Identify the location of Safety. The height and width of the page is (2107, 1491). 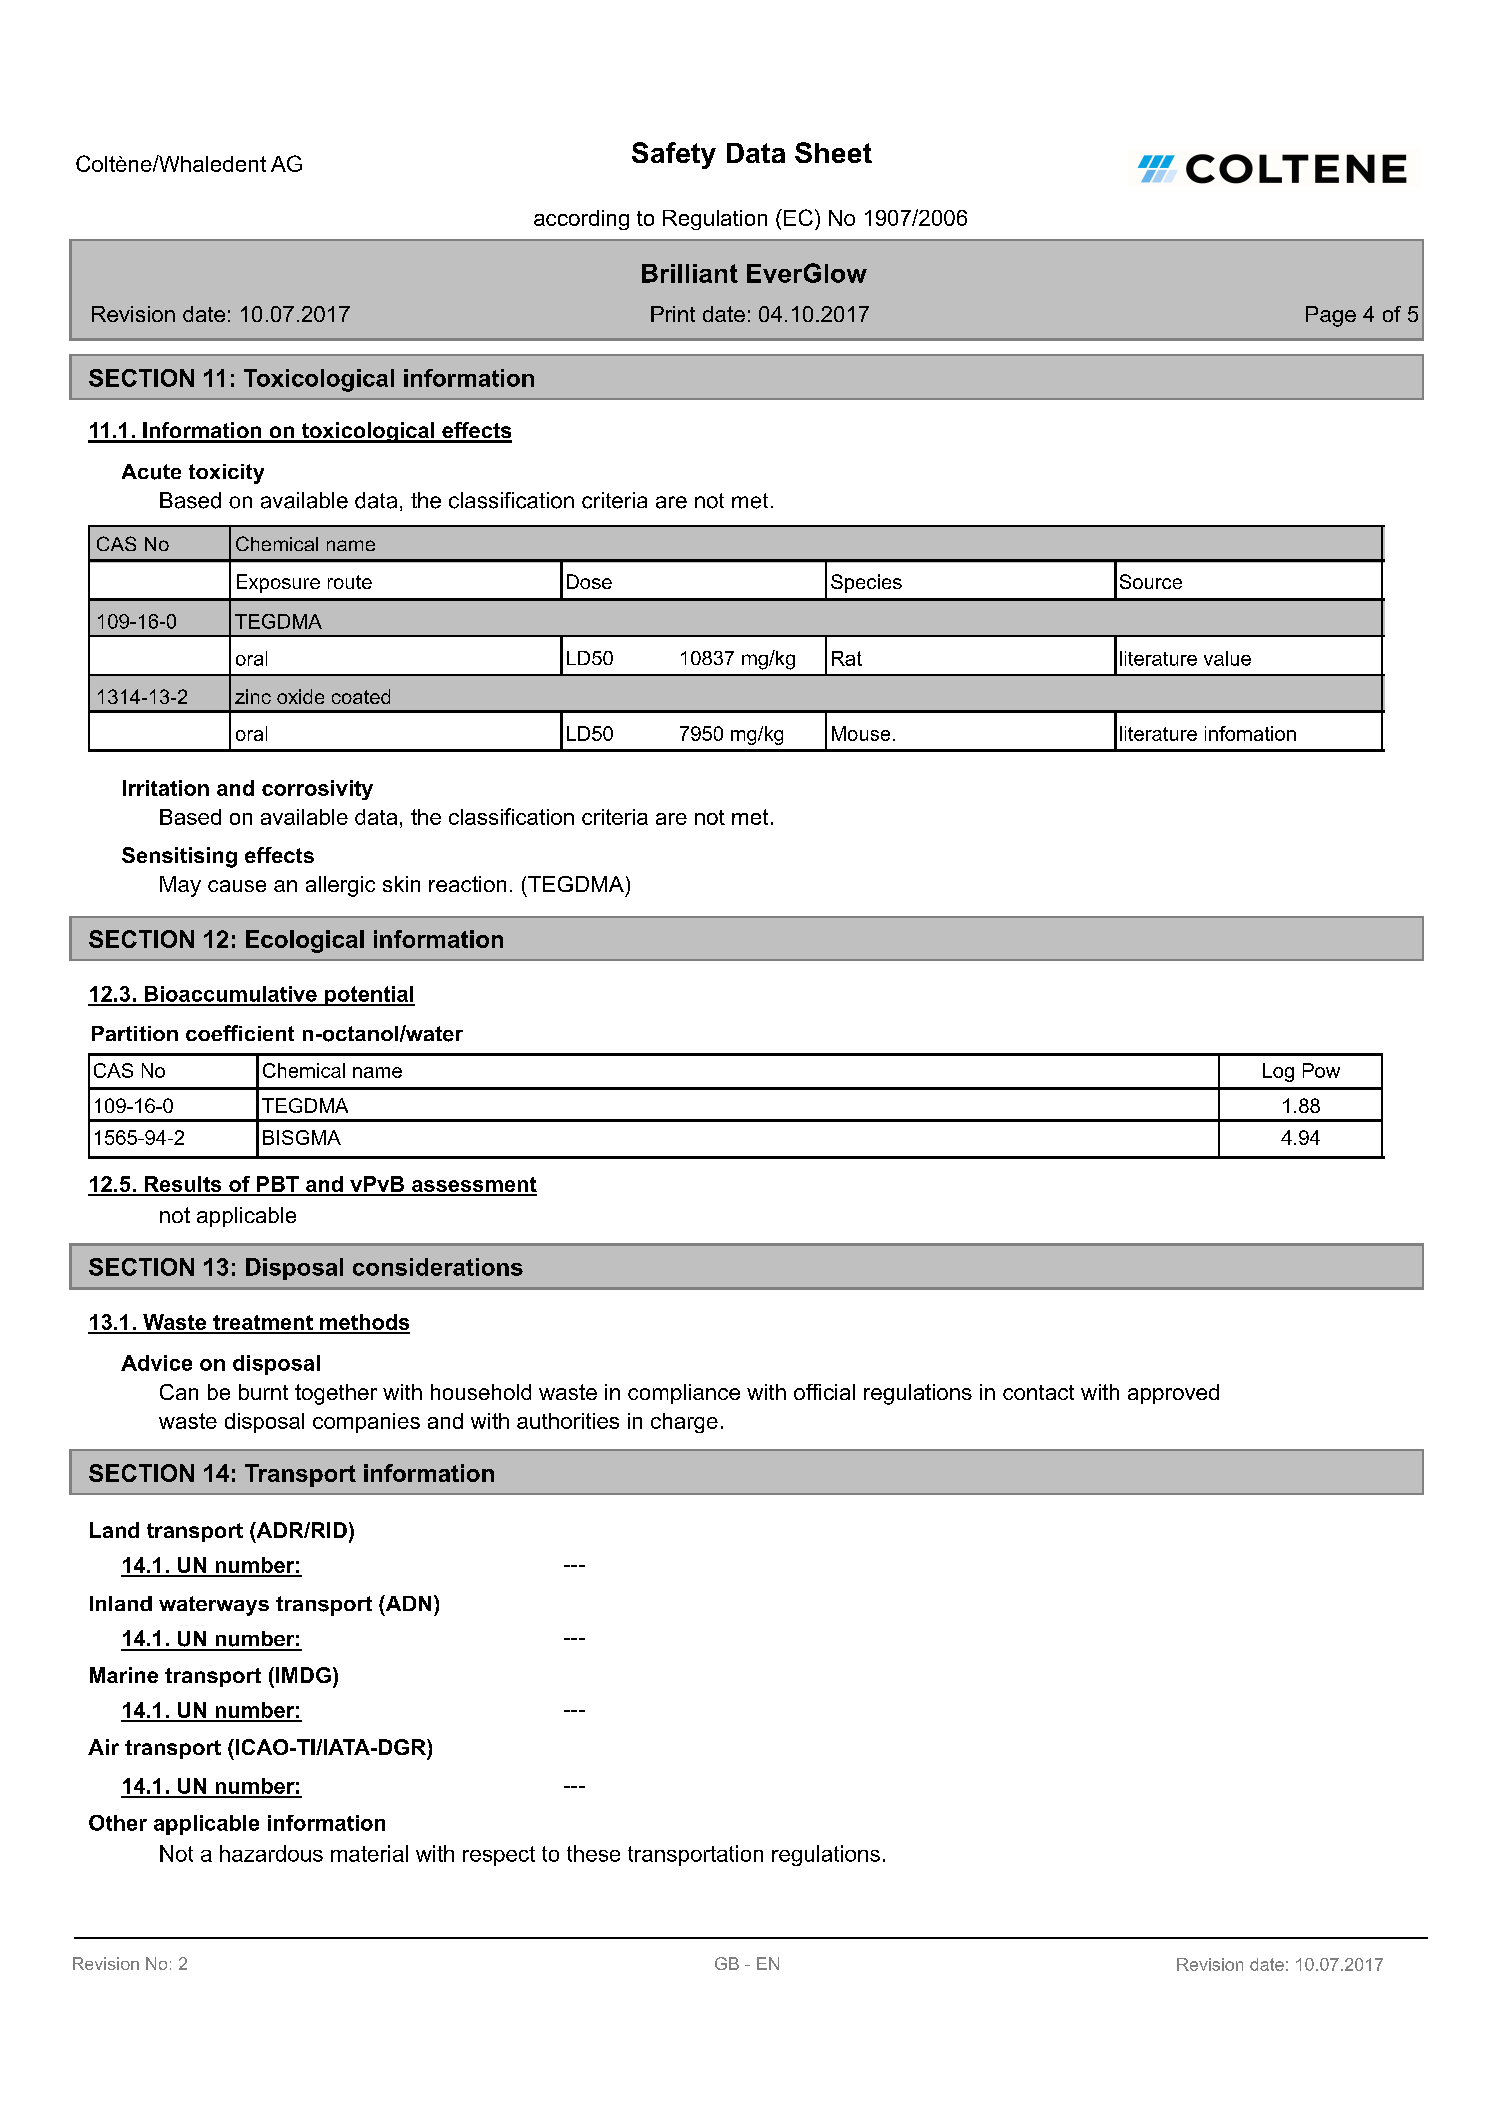
(674, 155).
